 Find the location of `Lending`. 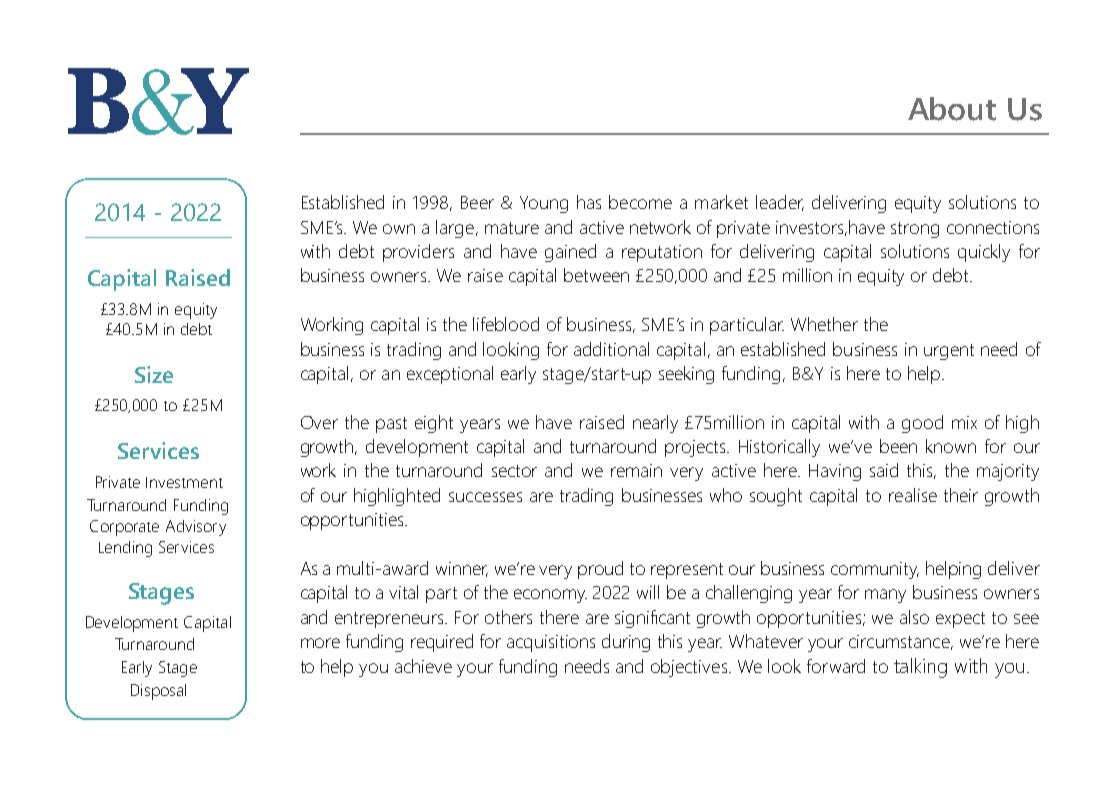

Lending is located at coordinates (125, 549).
